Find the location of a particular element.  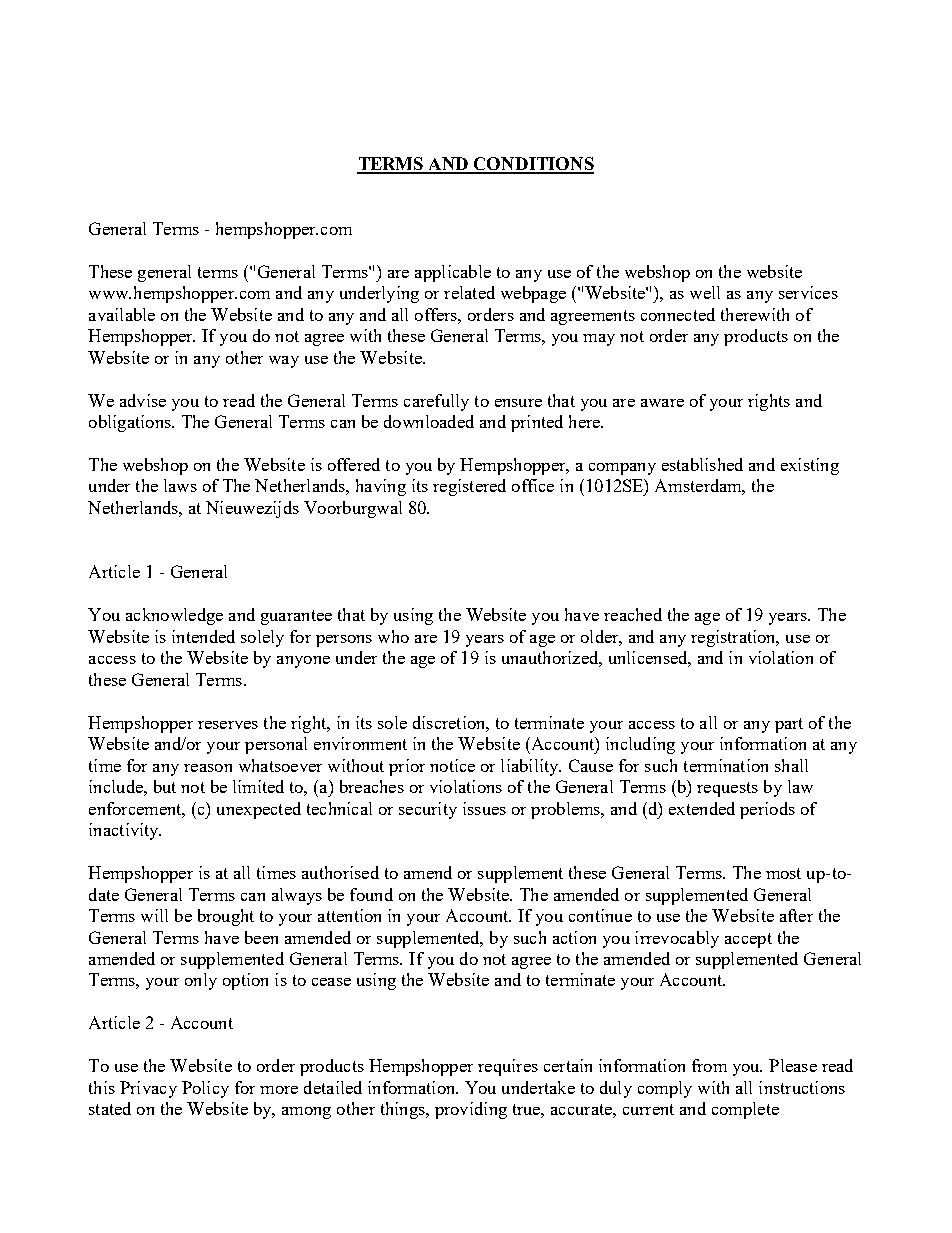

found is located at coordinates (371, 894).
